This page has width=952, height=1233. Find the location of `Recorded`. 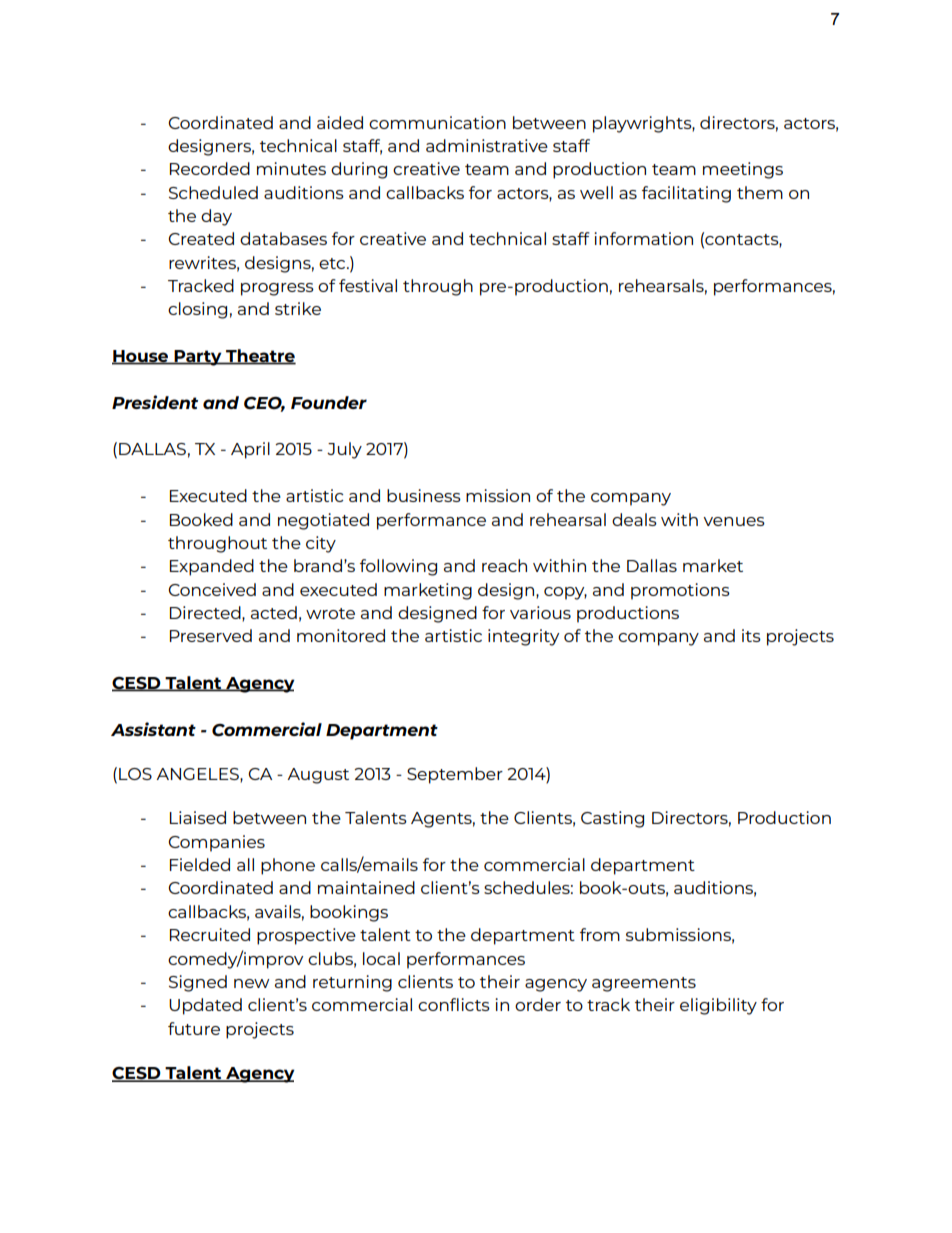

Recorded is located at coordinates (210, 168).
